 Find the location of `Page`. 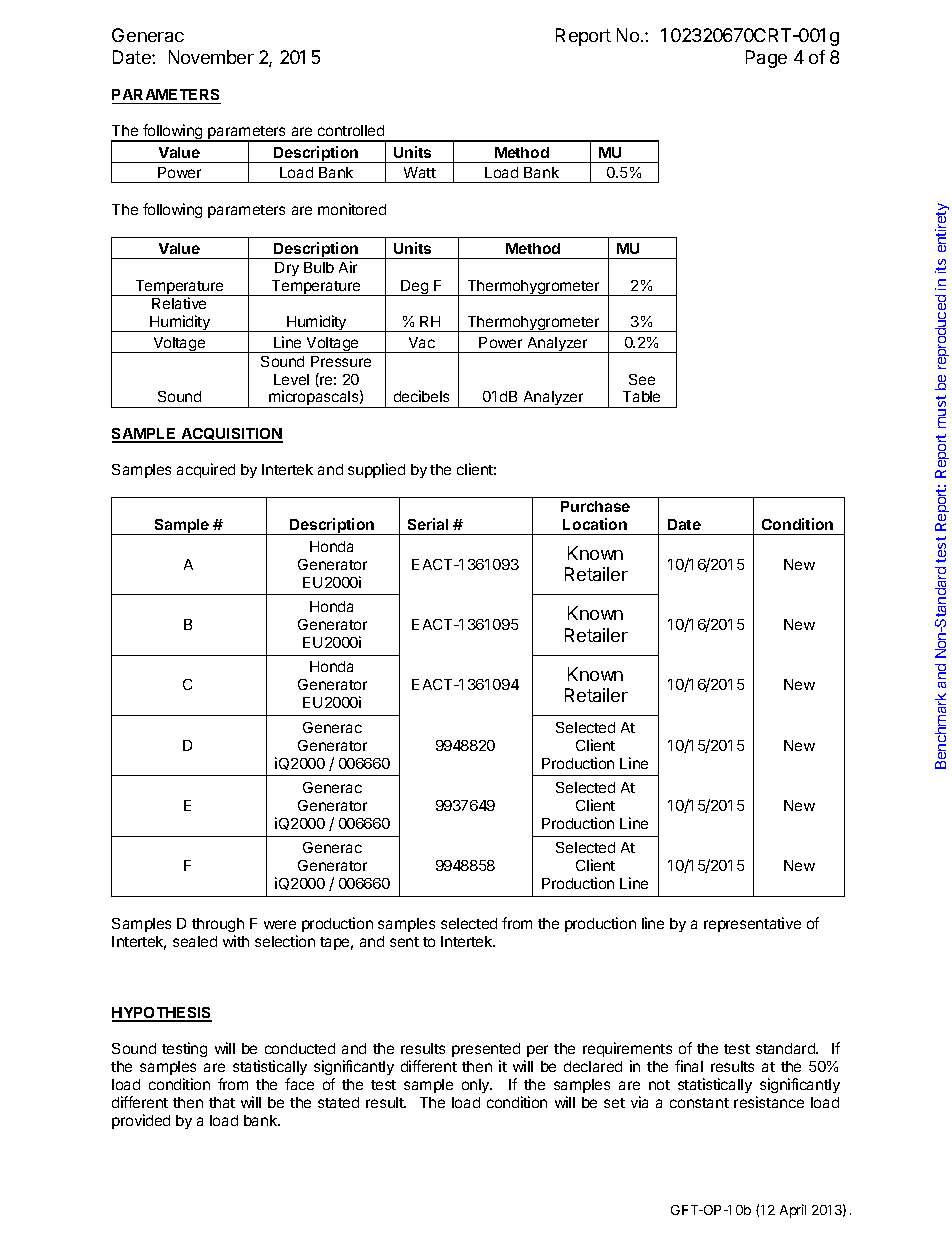

Page is located at coordinates (766, 59).
